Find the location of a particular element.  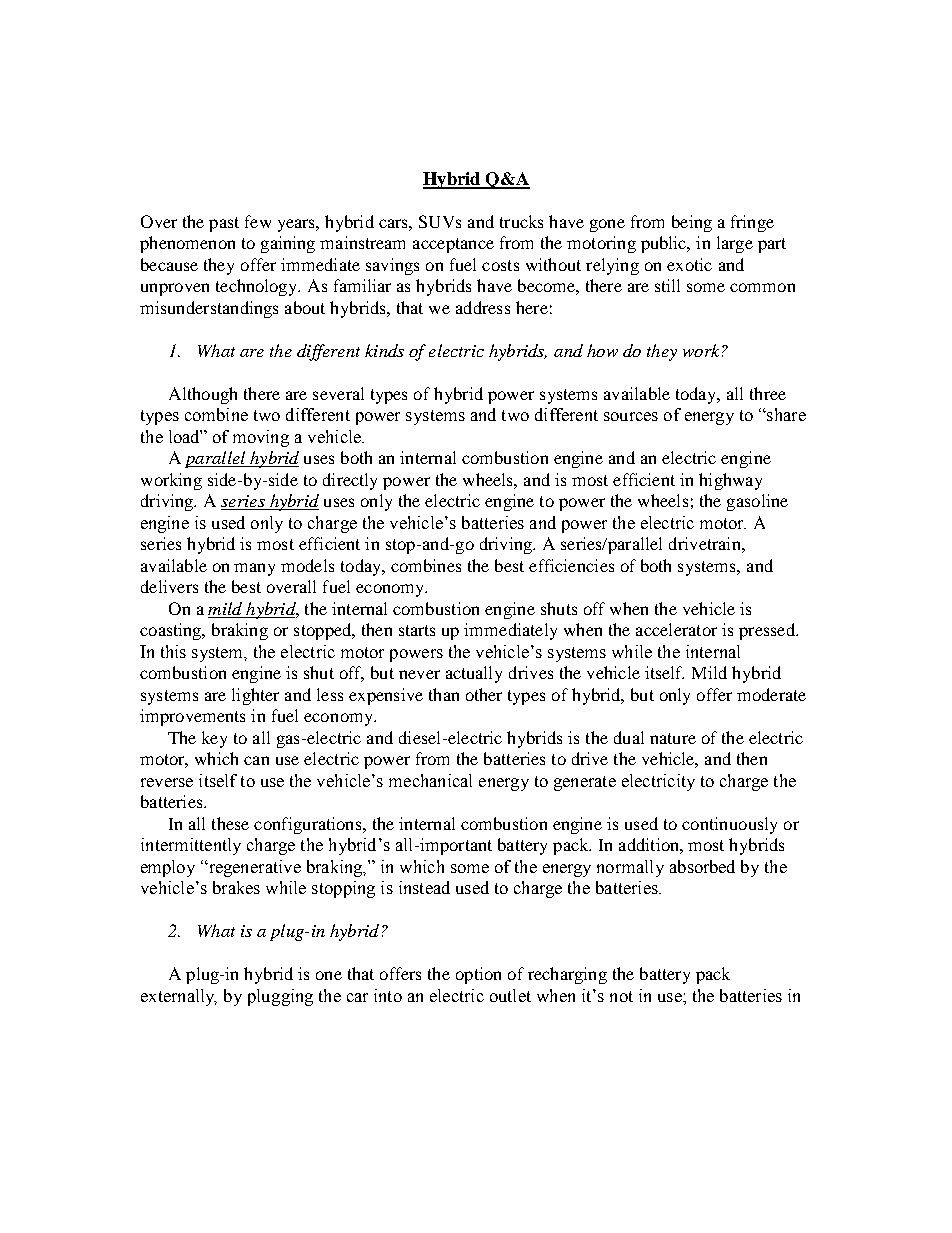

starts is located at coordinates (417, 630).
